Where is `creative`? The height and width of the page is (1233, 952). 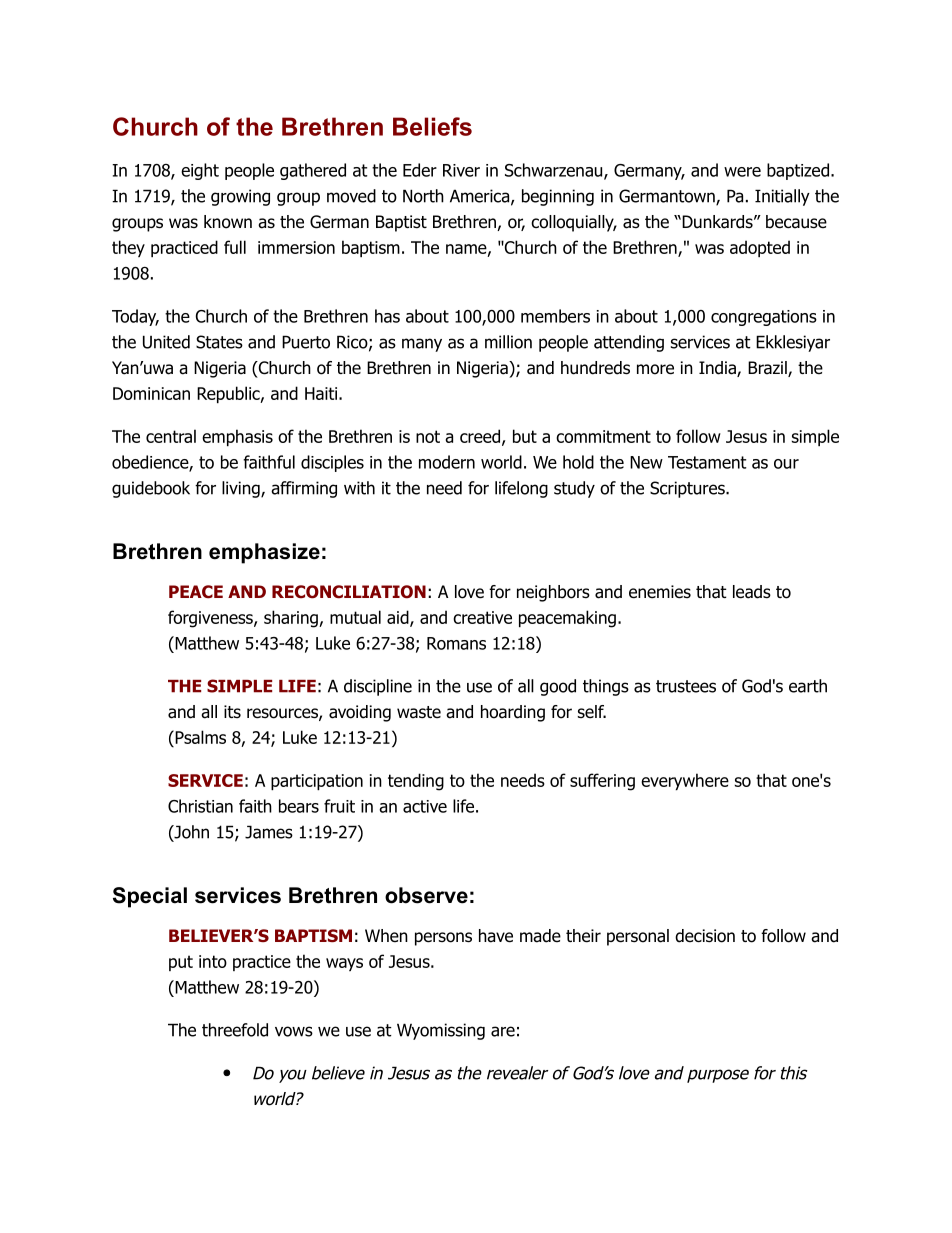 creative is located at coordinates (482, 617).
